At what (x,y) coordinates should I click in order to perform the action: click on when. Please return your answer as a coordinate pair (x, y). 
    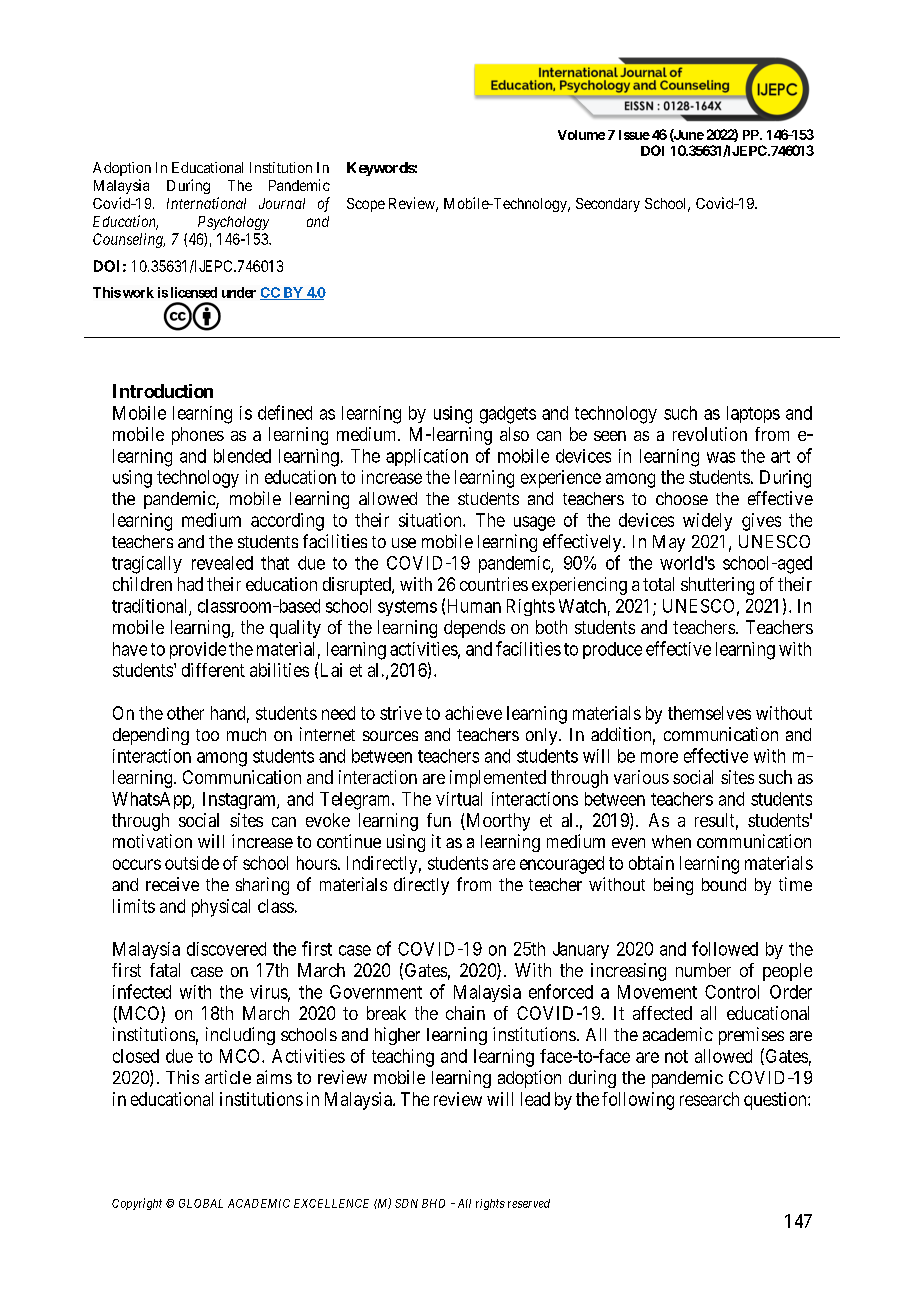
    Looking at the image, I should click on (671, 841).
